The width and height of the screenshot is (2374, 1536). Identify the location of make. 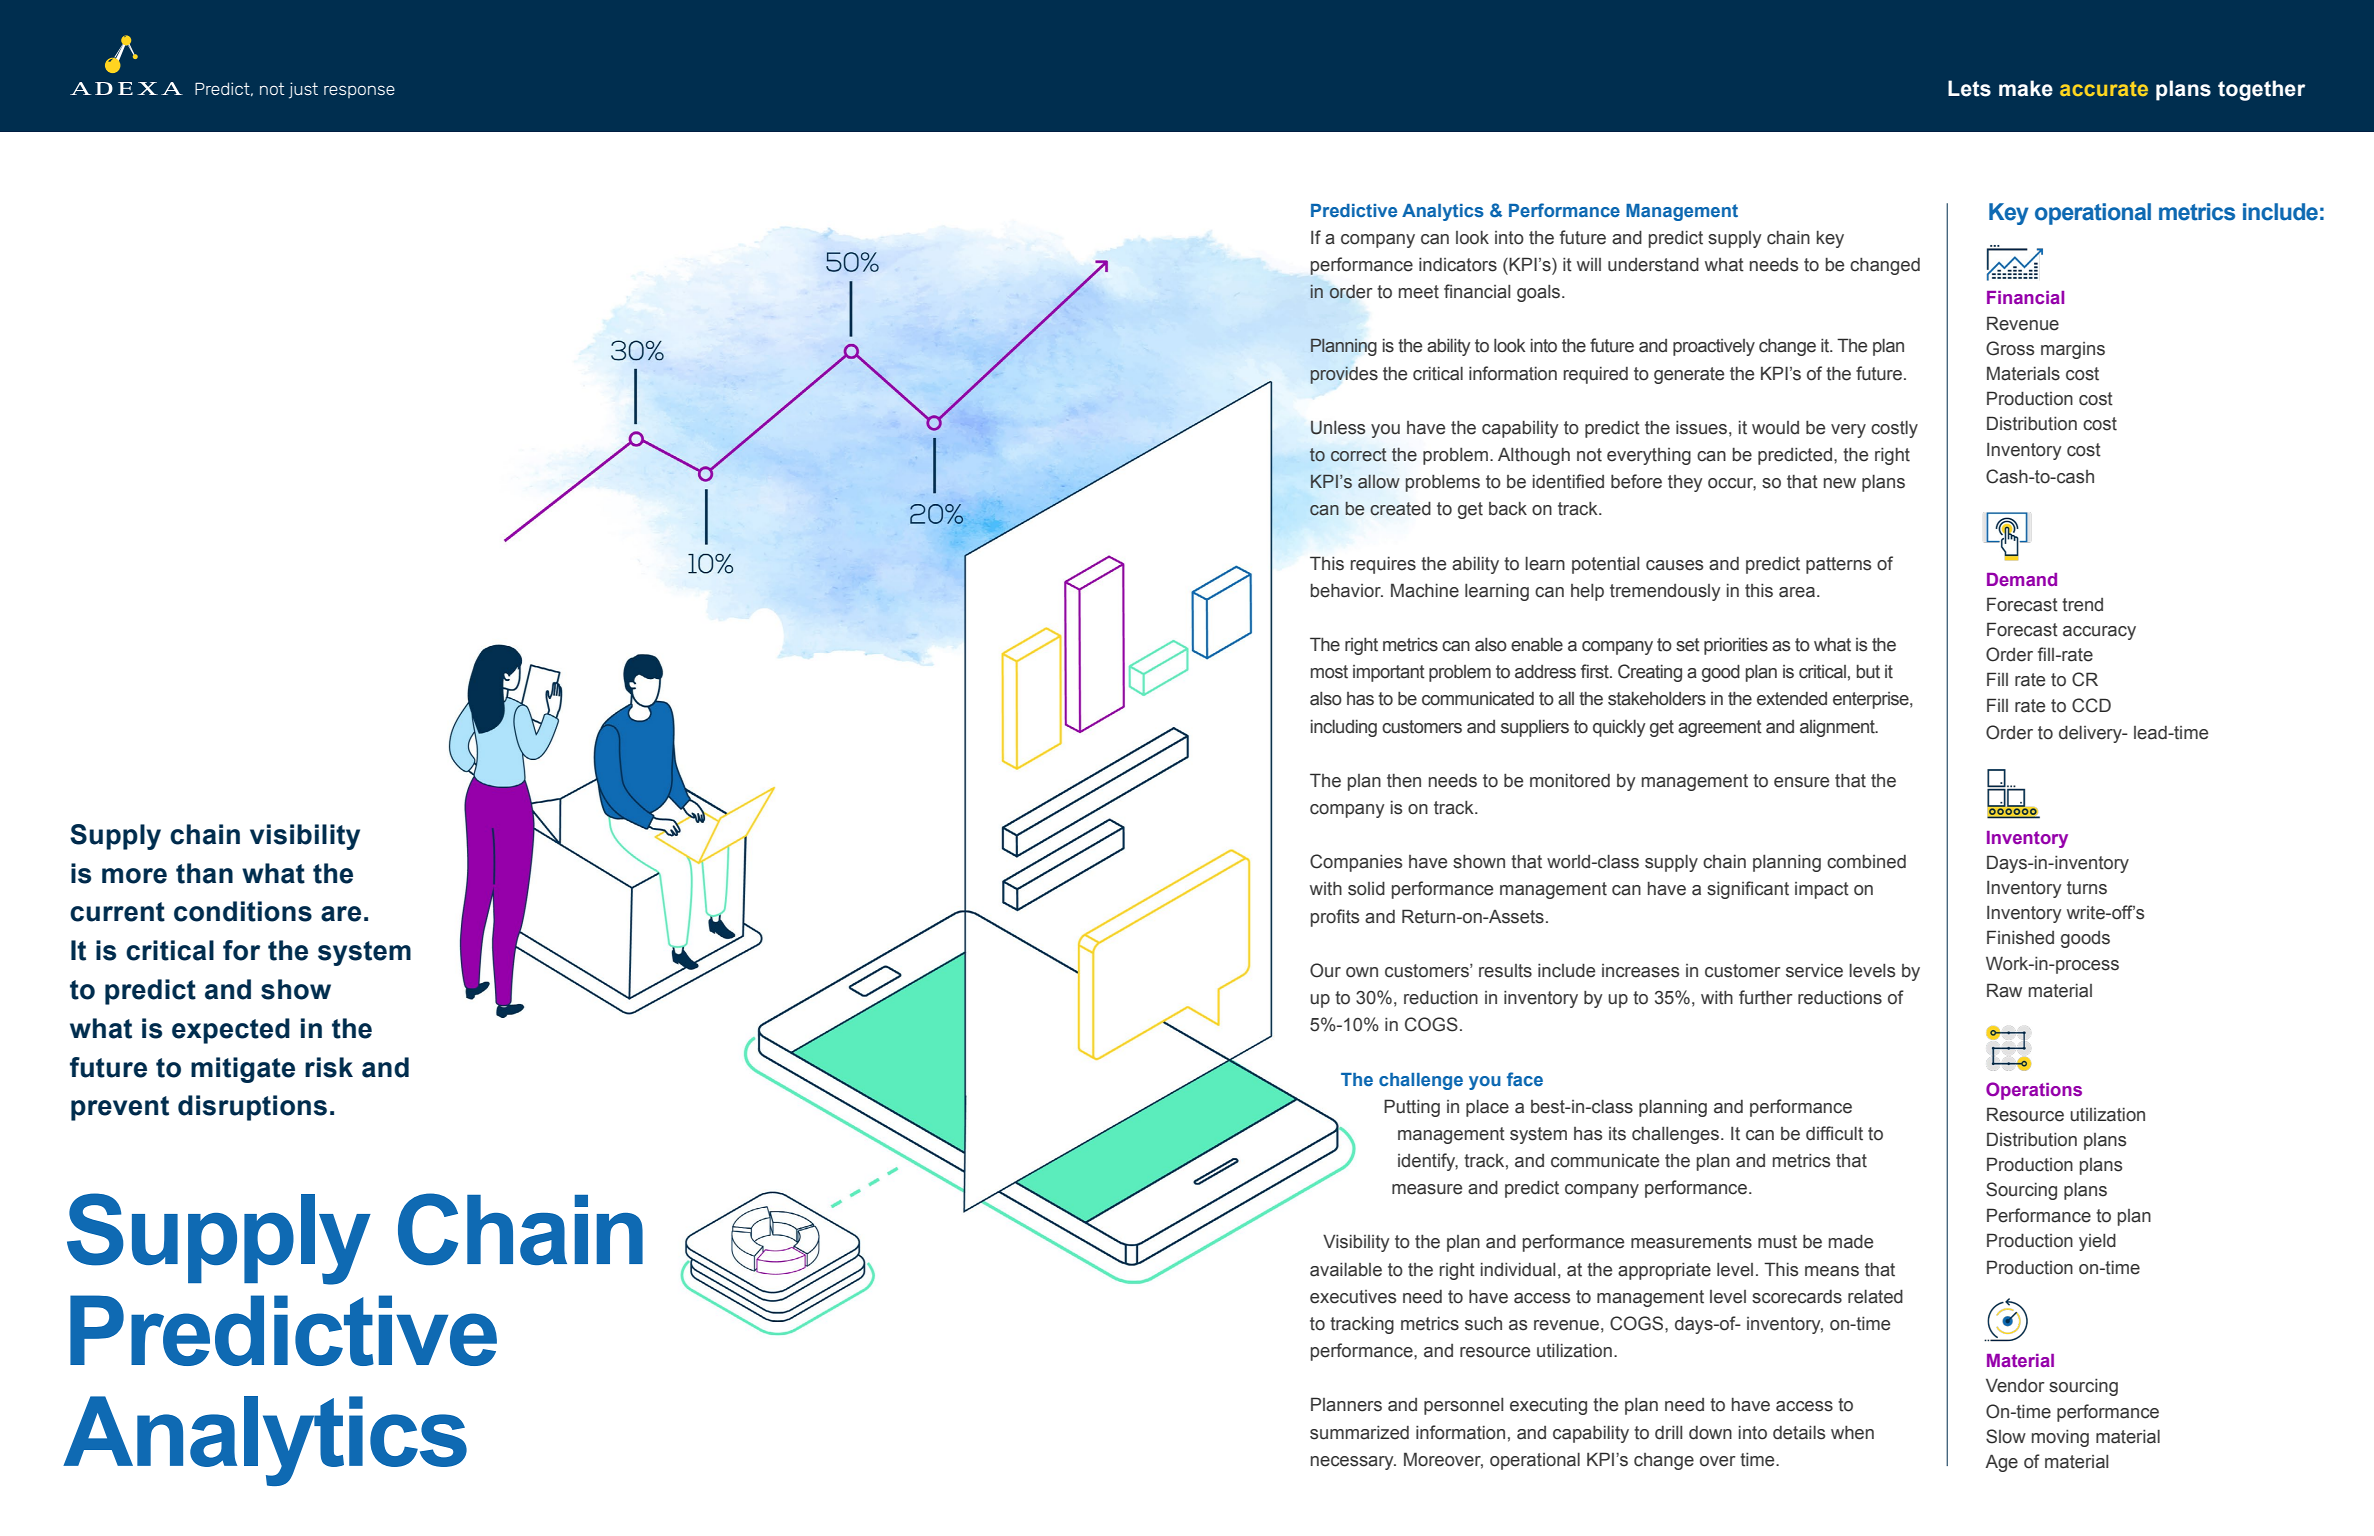
(2026, 88).
